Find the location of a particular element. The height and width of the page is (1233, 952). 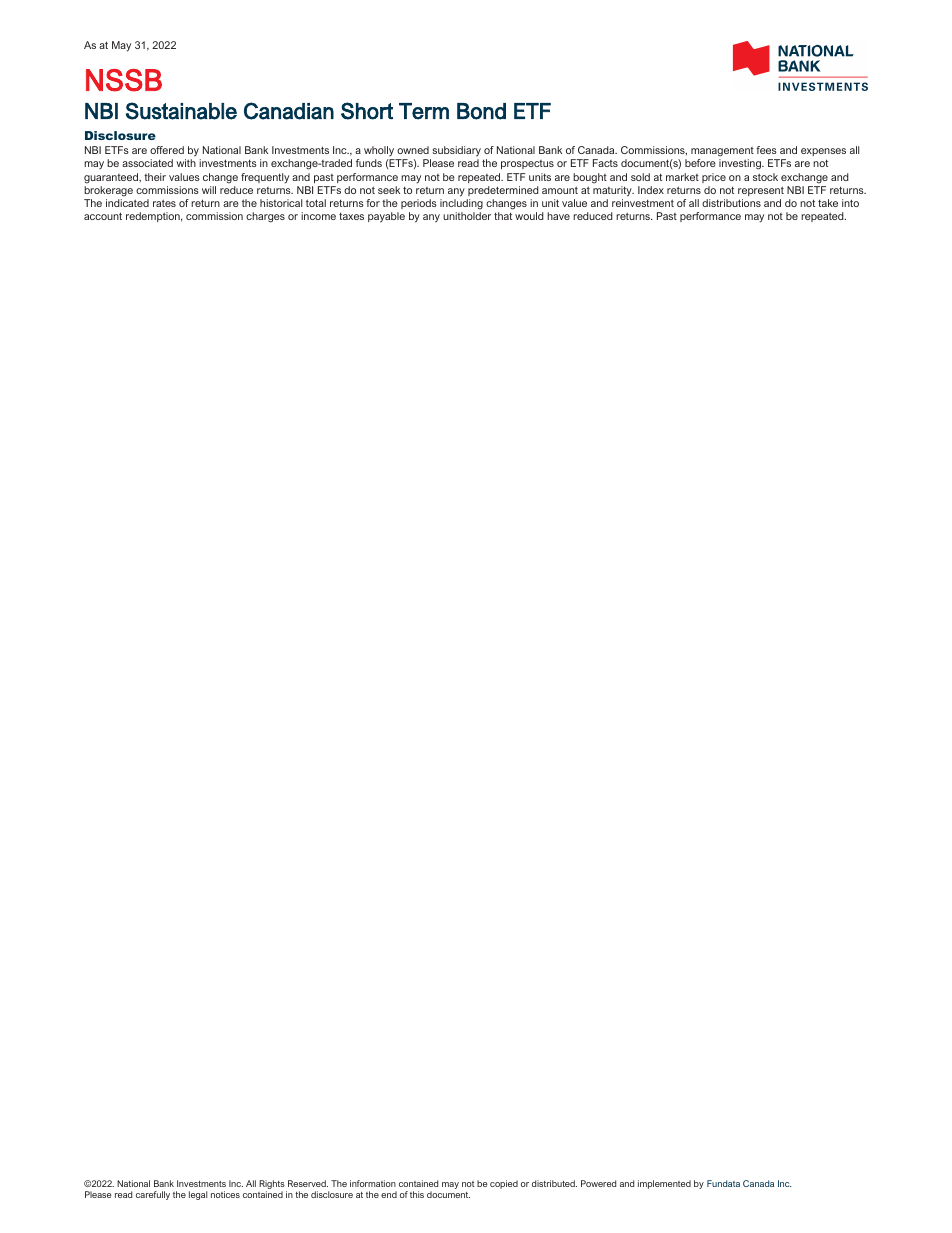

charges is located at coordinates (265, 217).
